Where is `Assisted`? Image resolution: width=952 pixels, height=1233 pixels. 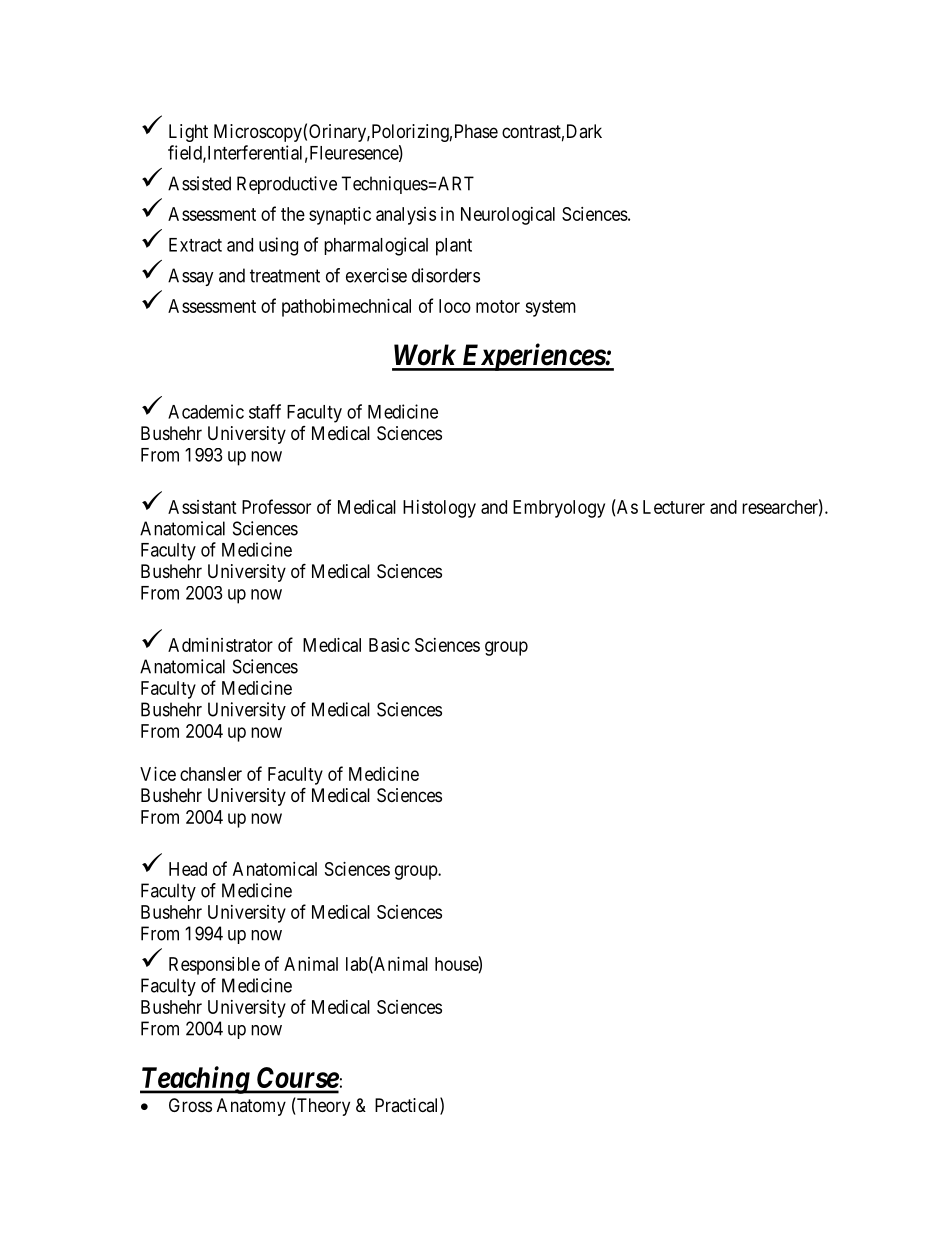 Assisted is located at coordinates (199, 183).
